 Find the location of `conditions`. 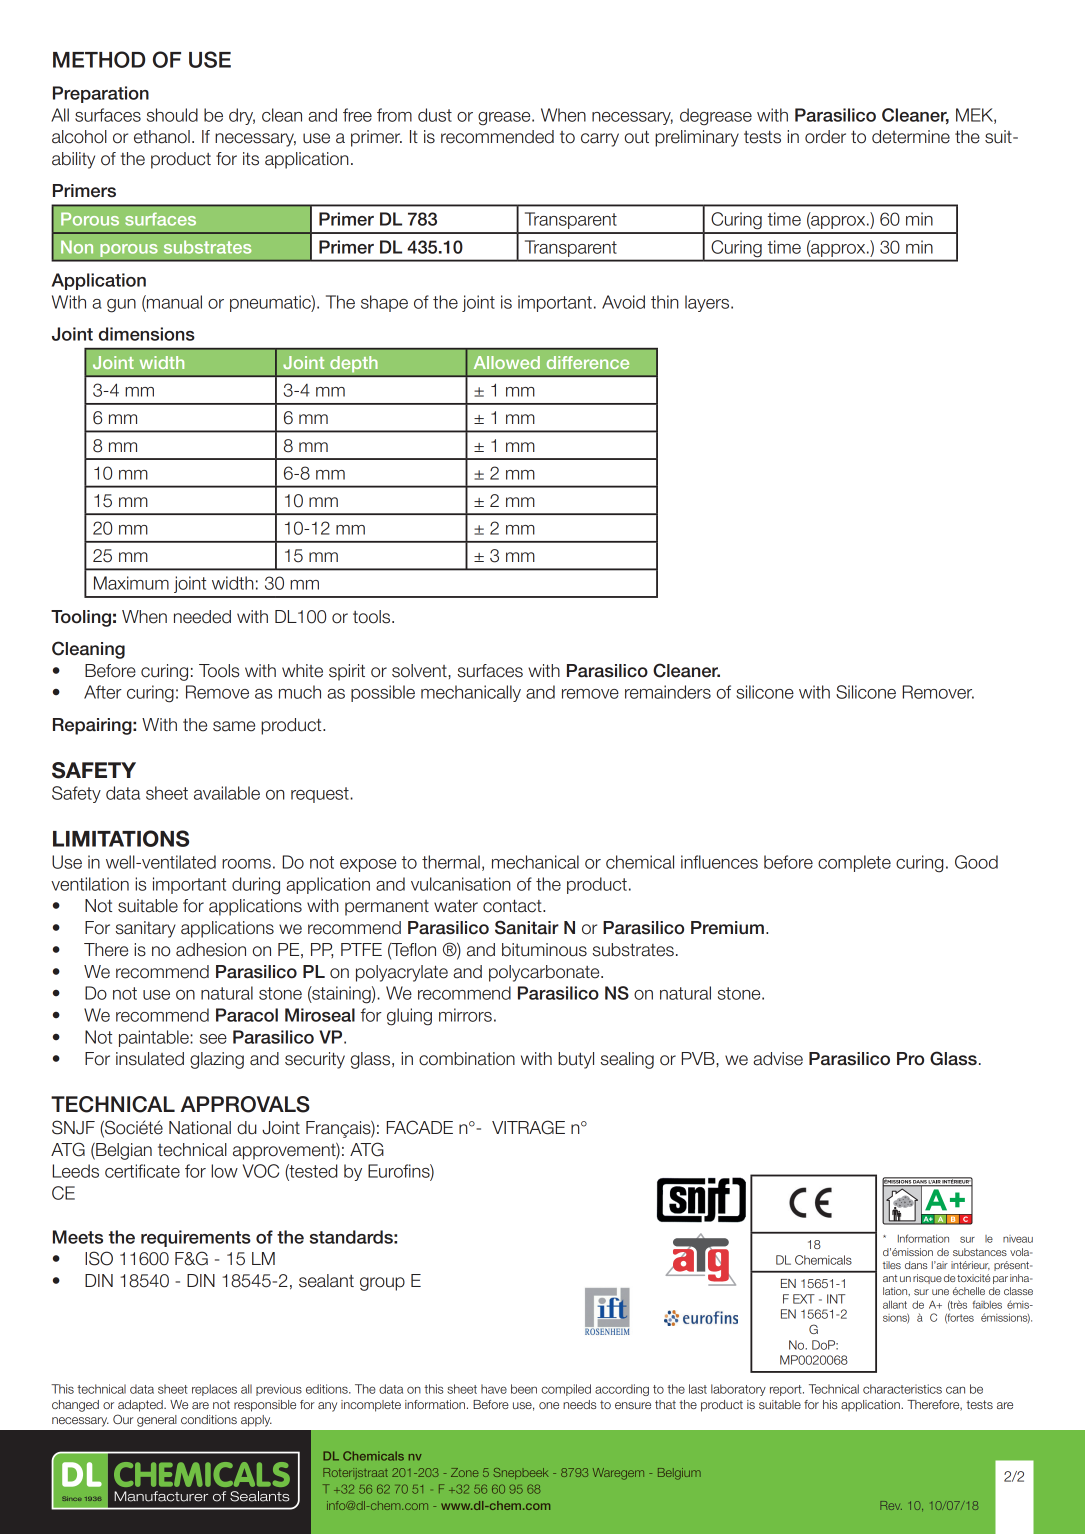

conditions is located at coordinates (209, 1419).
